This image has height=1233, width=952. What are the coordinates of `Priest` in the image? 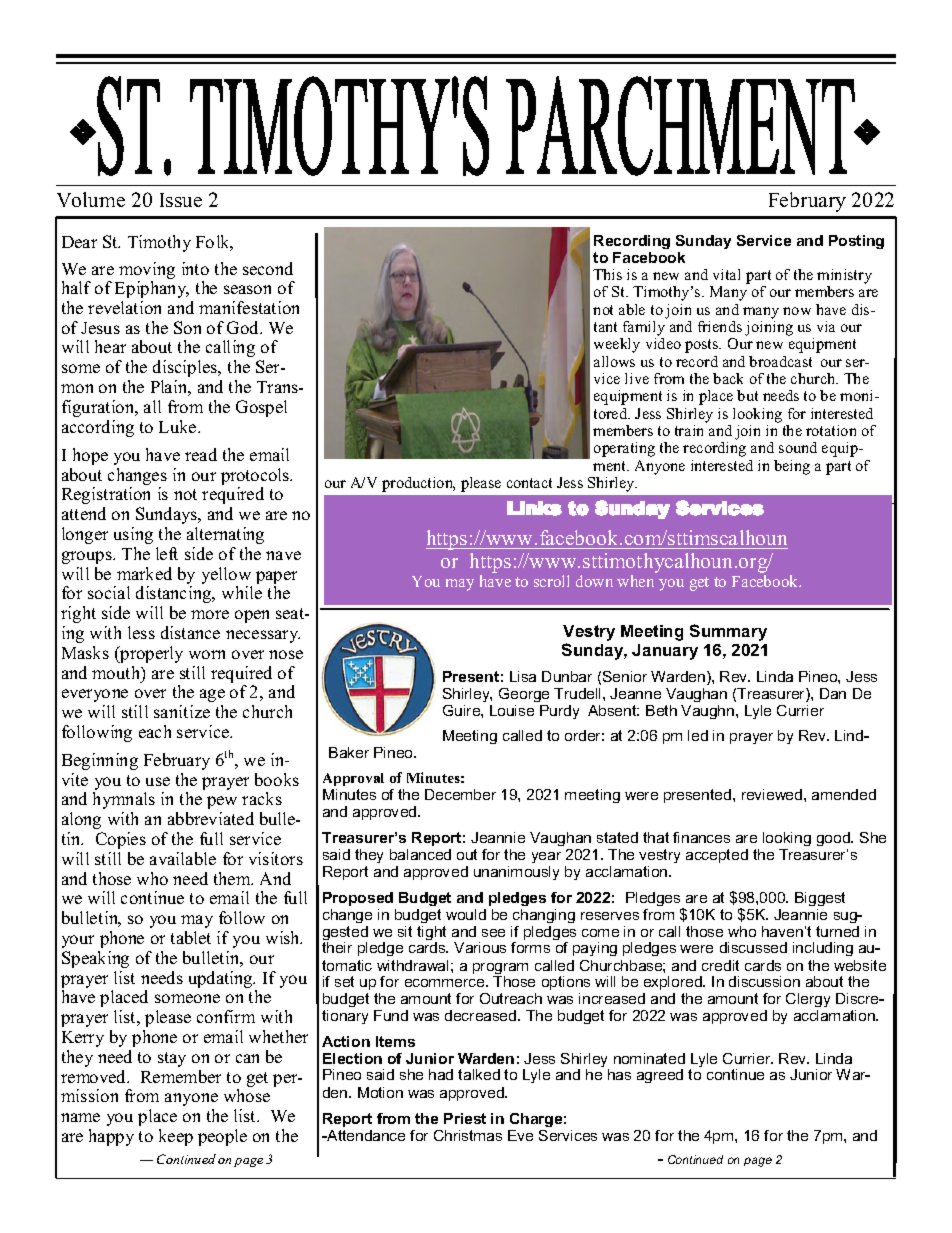 It's located at (465, 1118).
